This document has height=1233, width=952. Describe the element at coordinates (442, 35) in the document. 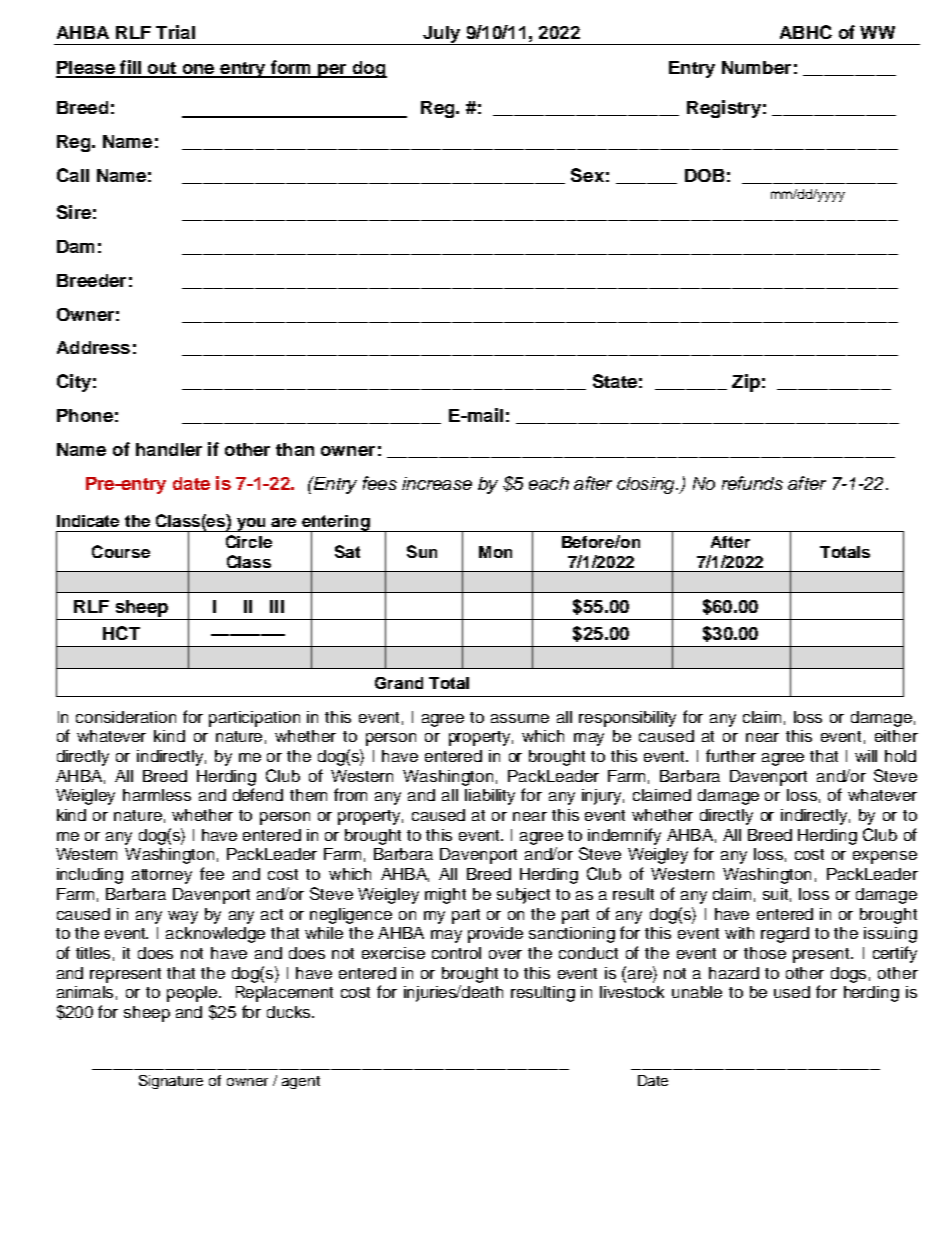

I see `July` at that location.
